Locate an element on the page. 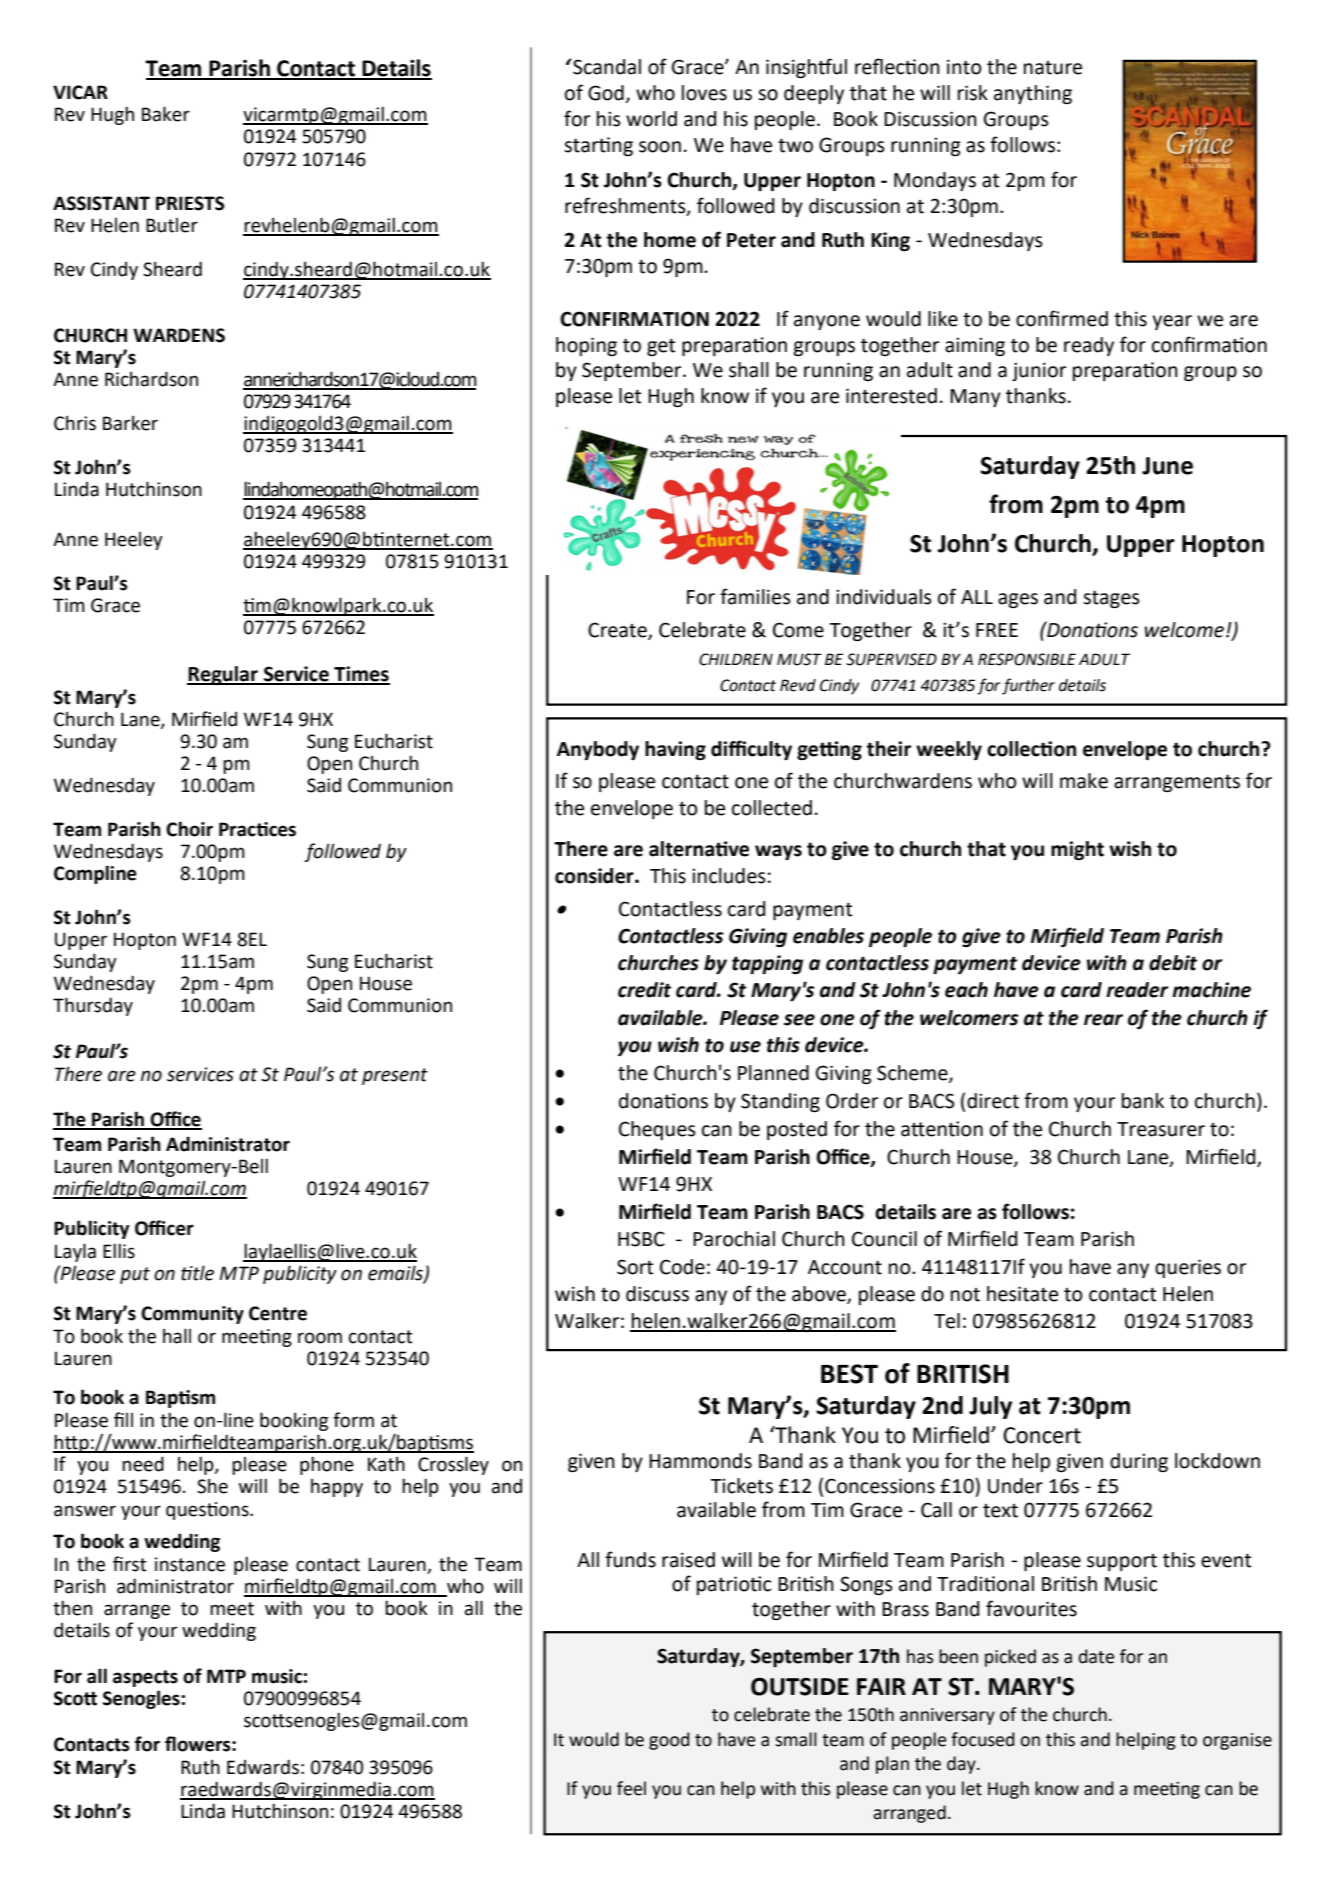 This page has width=1331, height=1882. debit is located at coordinates (1173, 963).
